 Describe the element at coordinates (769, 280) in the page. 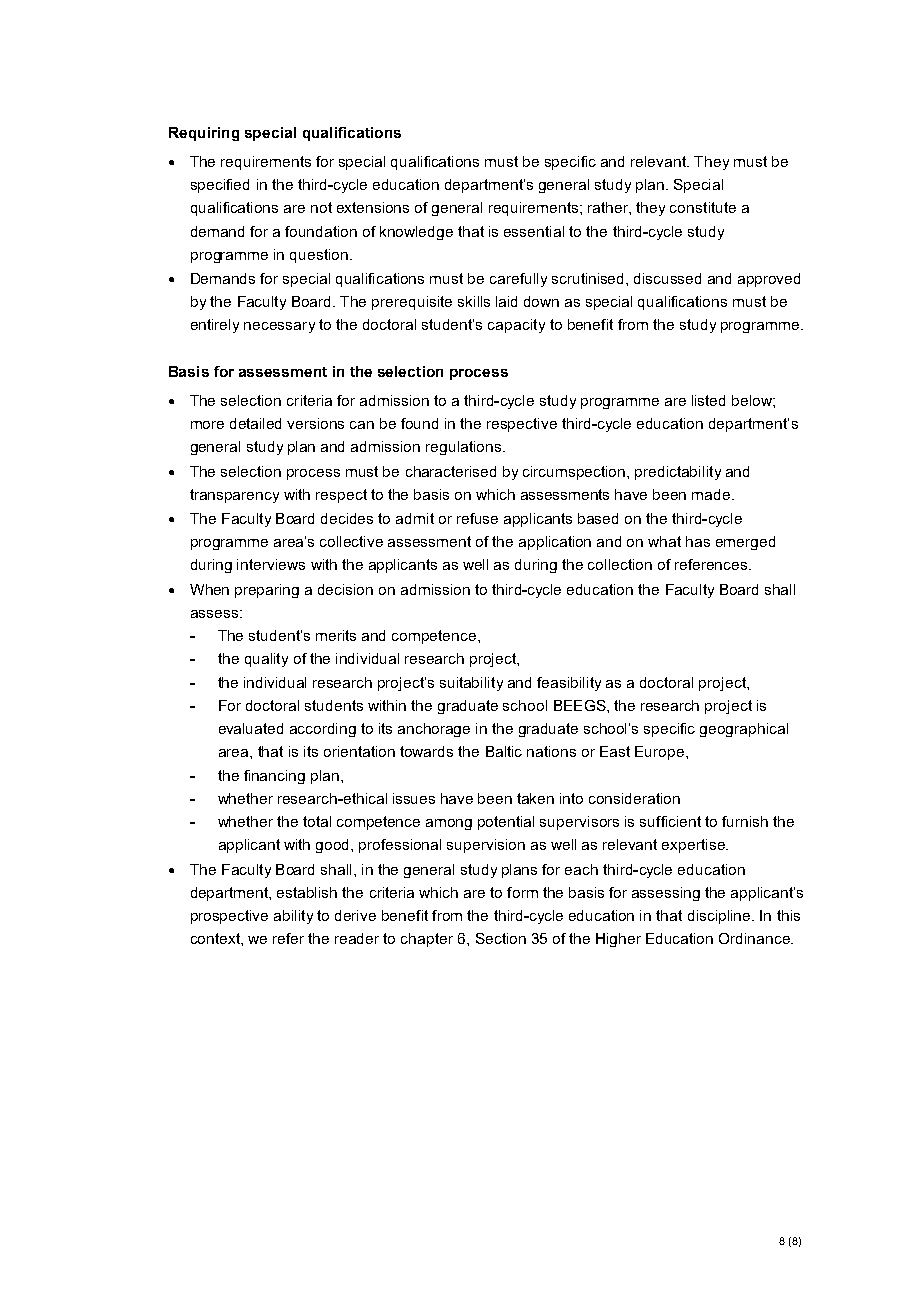

I see `approved` at that location.
